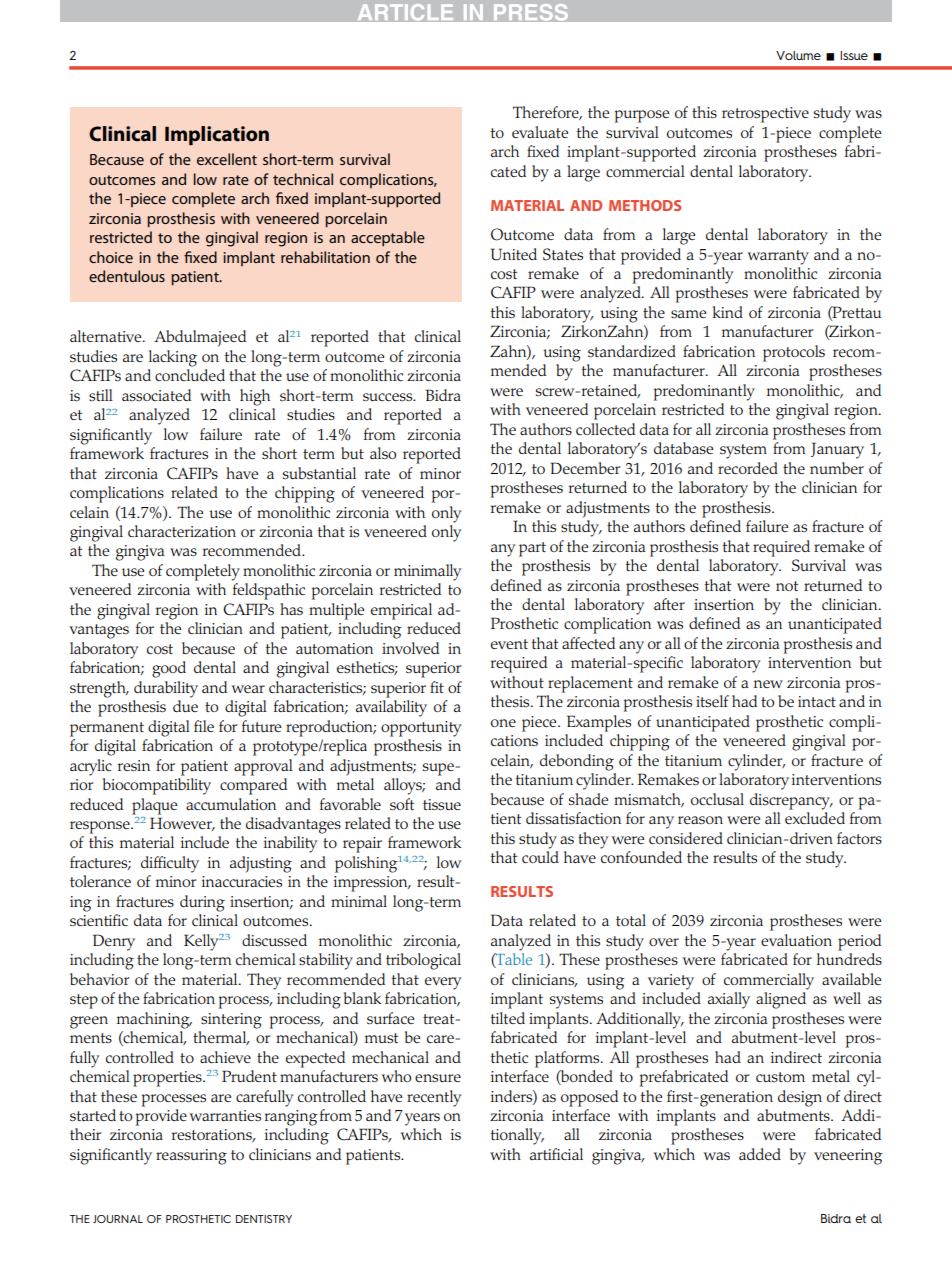 This image has width=952, height=1275. I want to click on evaluate, so click(540, 132).
